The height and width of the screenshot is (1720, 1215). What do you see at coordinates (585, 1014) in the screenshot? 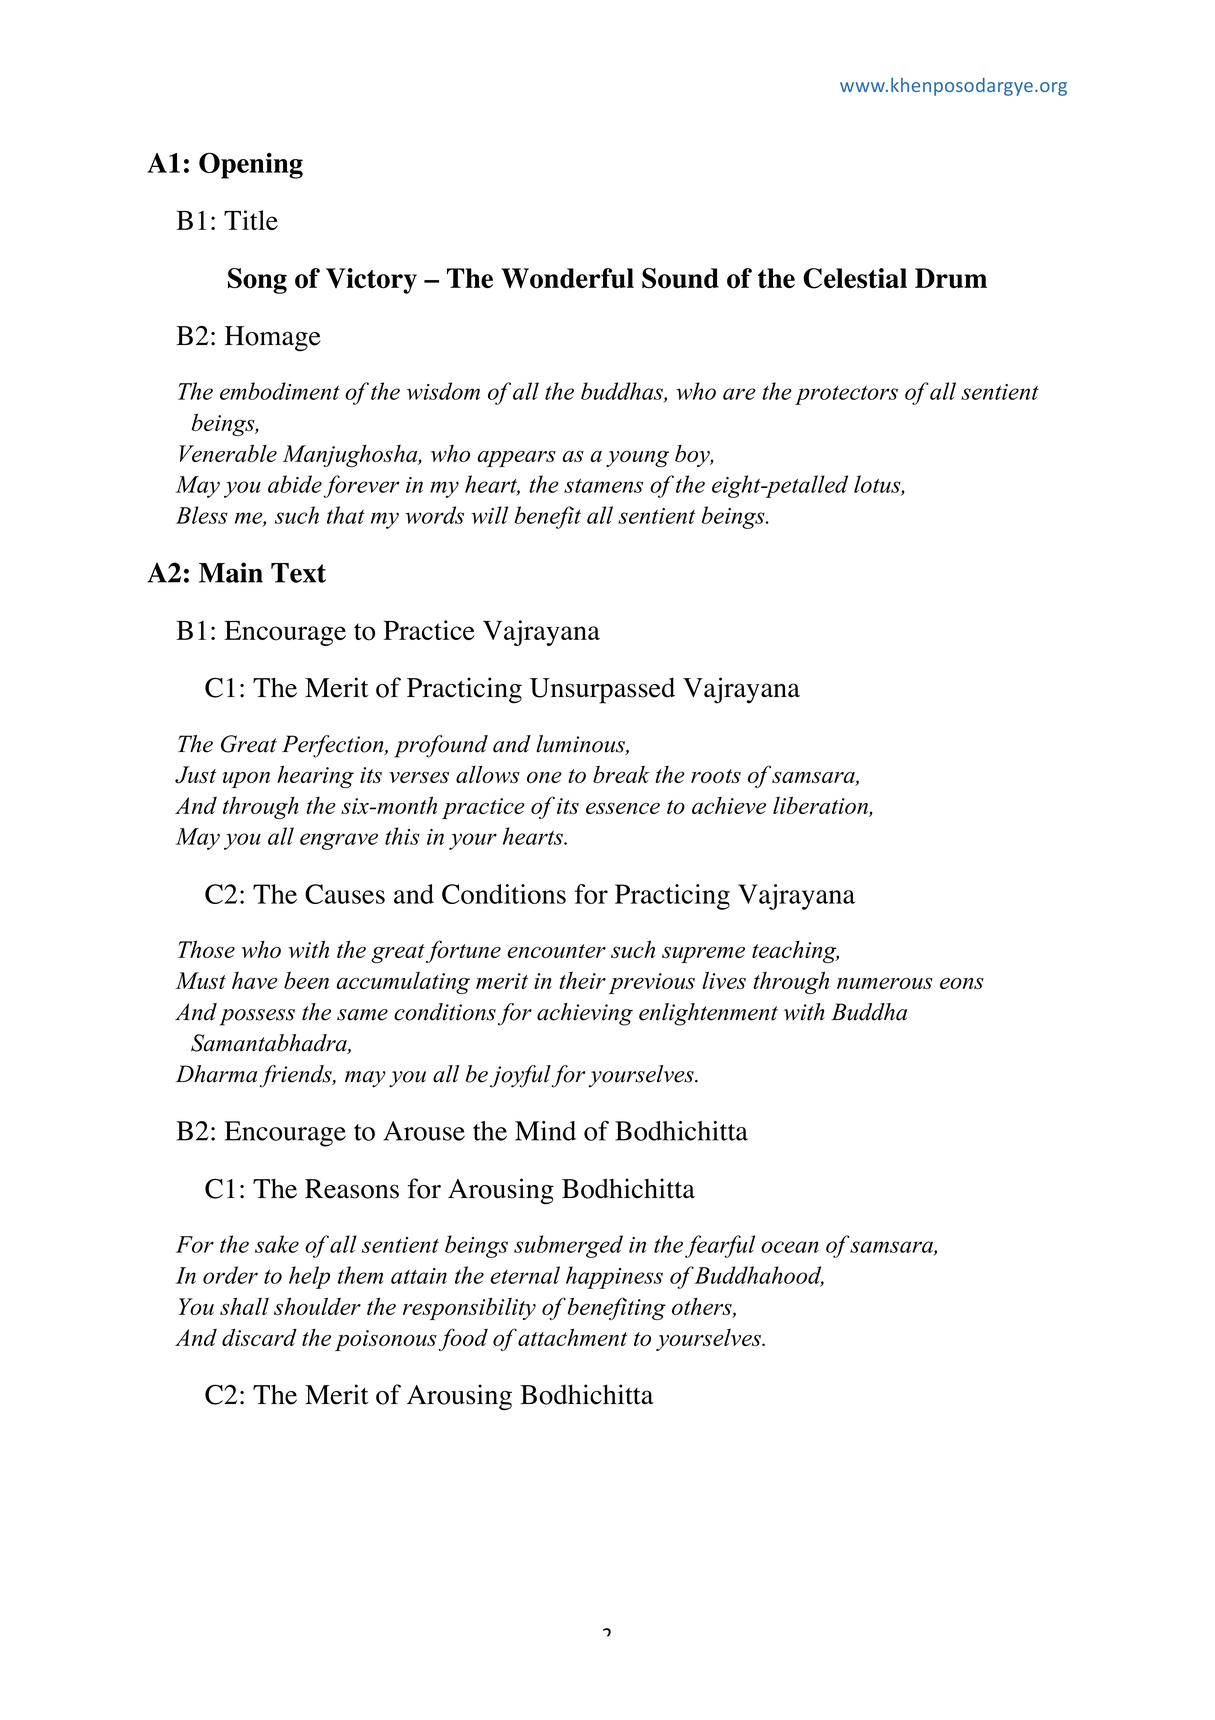
I see `achieving` at bounding box center [585, 1014].
